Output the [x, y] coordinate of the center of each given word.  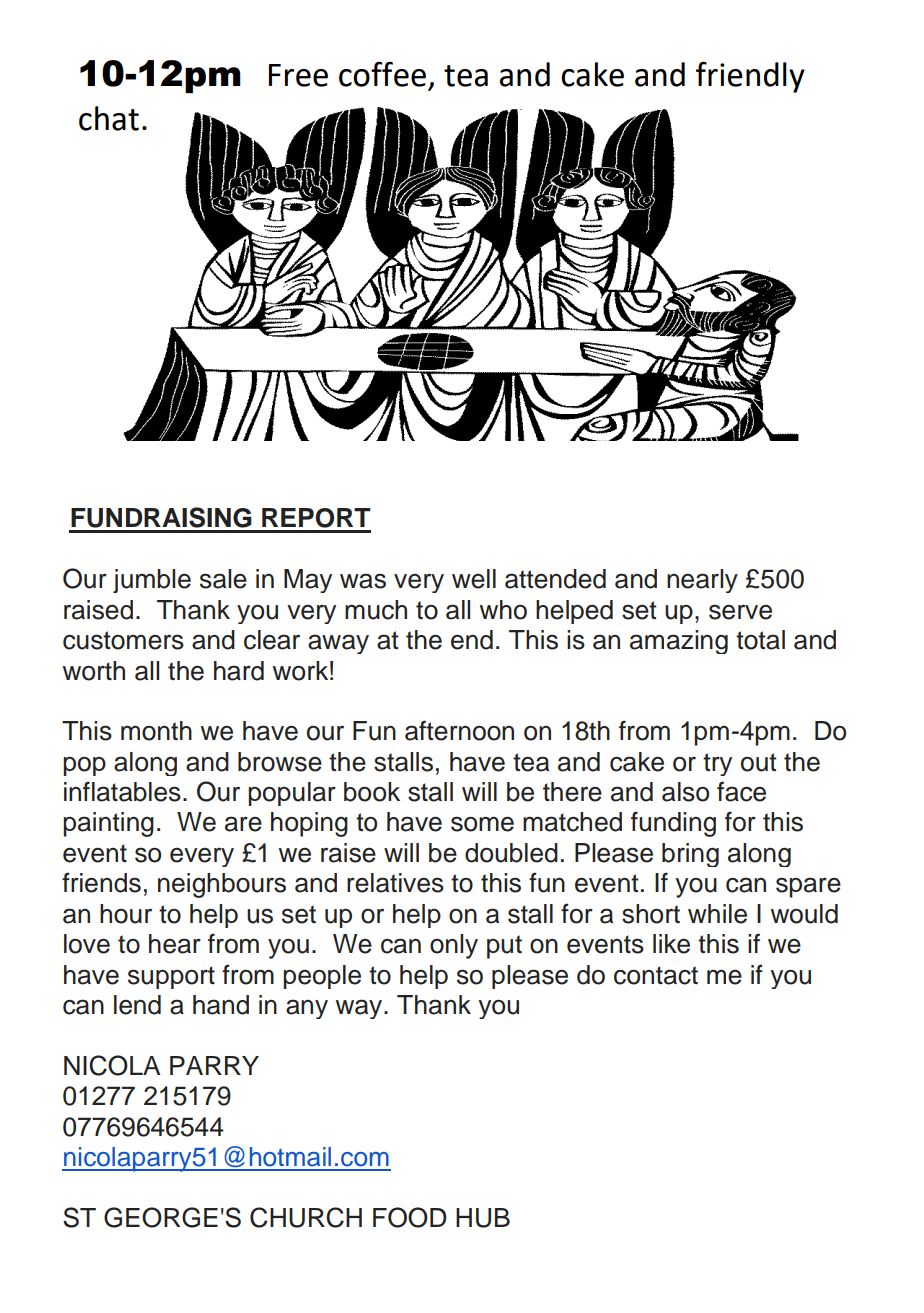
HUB [483, 1218]
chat [109, 118]
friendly [750, 77]
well [474, 579]
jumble [152, 581]
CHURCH [306, 1217]
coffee [382, 74]
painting [108, 824]
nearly [702, 581]
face [741, 791]
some [482, 824]
